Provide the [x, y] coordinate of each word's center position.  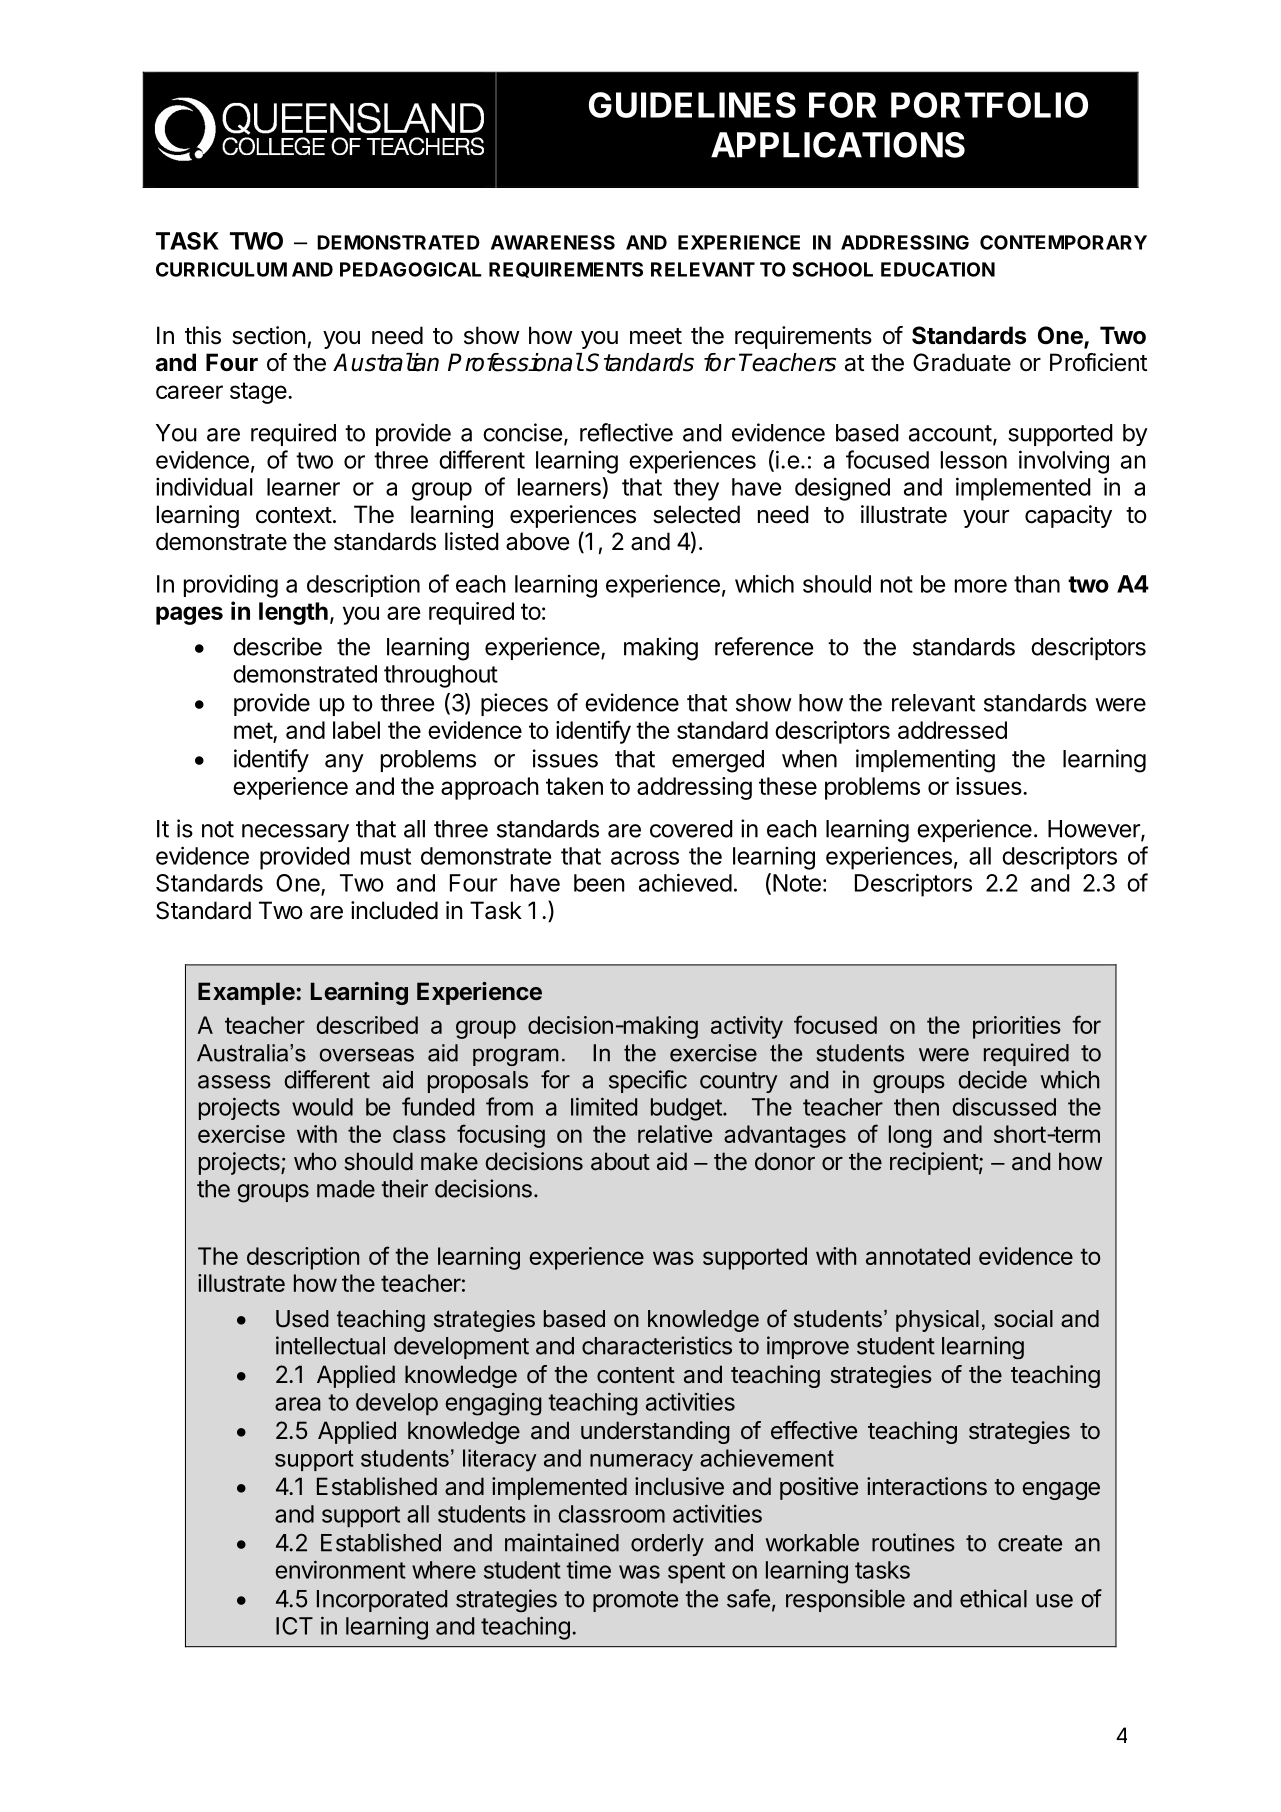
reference [764, 646]
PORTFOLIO [989, 105]
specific [648, 1081]
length [293, 613]
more [981, 586]
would [322, 1107]
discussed [1004, 1107]
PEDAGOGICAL [411, 269]
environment [340, 1569]
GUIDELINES [692, 105]
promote [635, 1601]
